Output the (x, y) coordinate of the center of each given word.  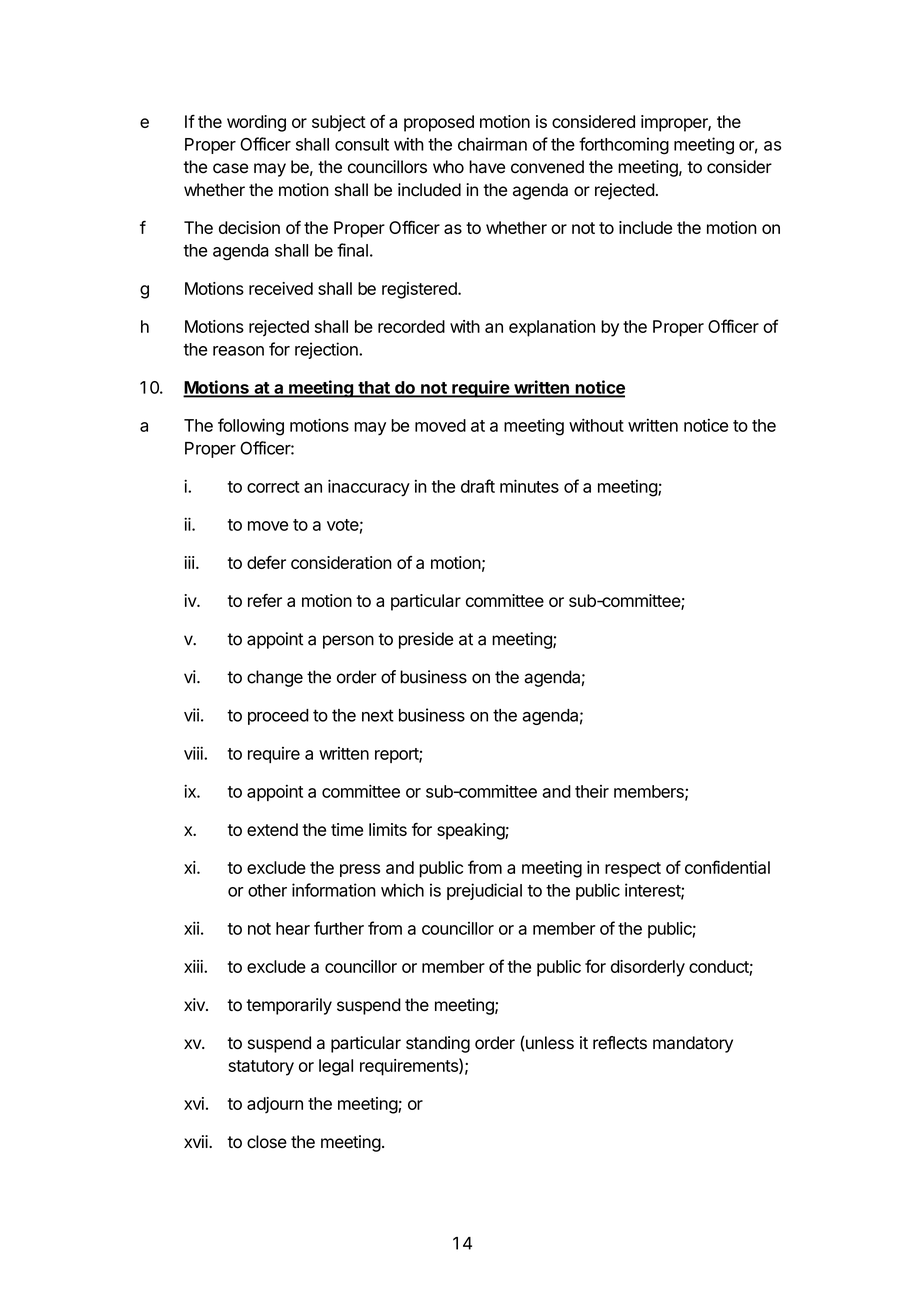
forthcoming (624, 146)
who (448, 167)
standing (438, 1044)
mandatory (693, 1044)
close (267, 1142)
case (230, 168)
